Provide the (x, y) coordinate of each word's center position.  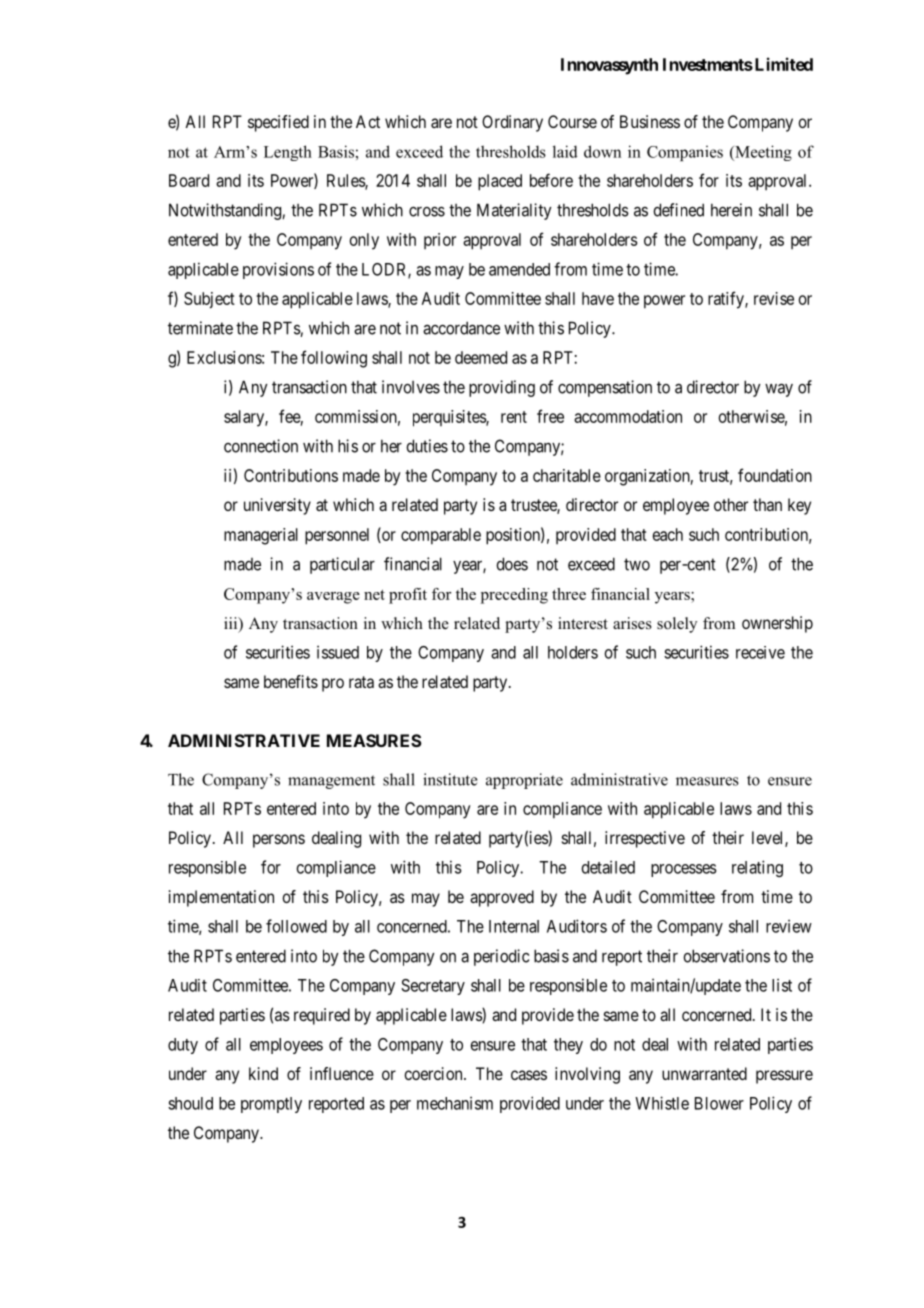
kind (263, 1073)
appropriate (524, 781)
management (331, 782)
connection (261, 446)
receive (760, 652)
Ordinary (512, 123)
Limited (782, 64)
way (779, 390)
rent (514, 417)
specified (278, 123)
